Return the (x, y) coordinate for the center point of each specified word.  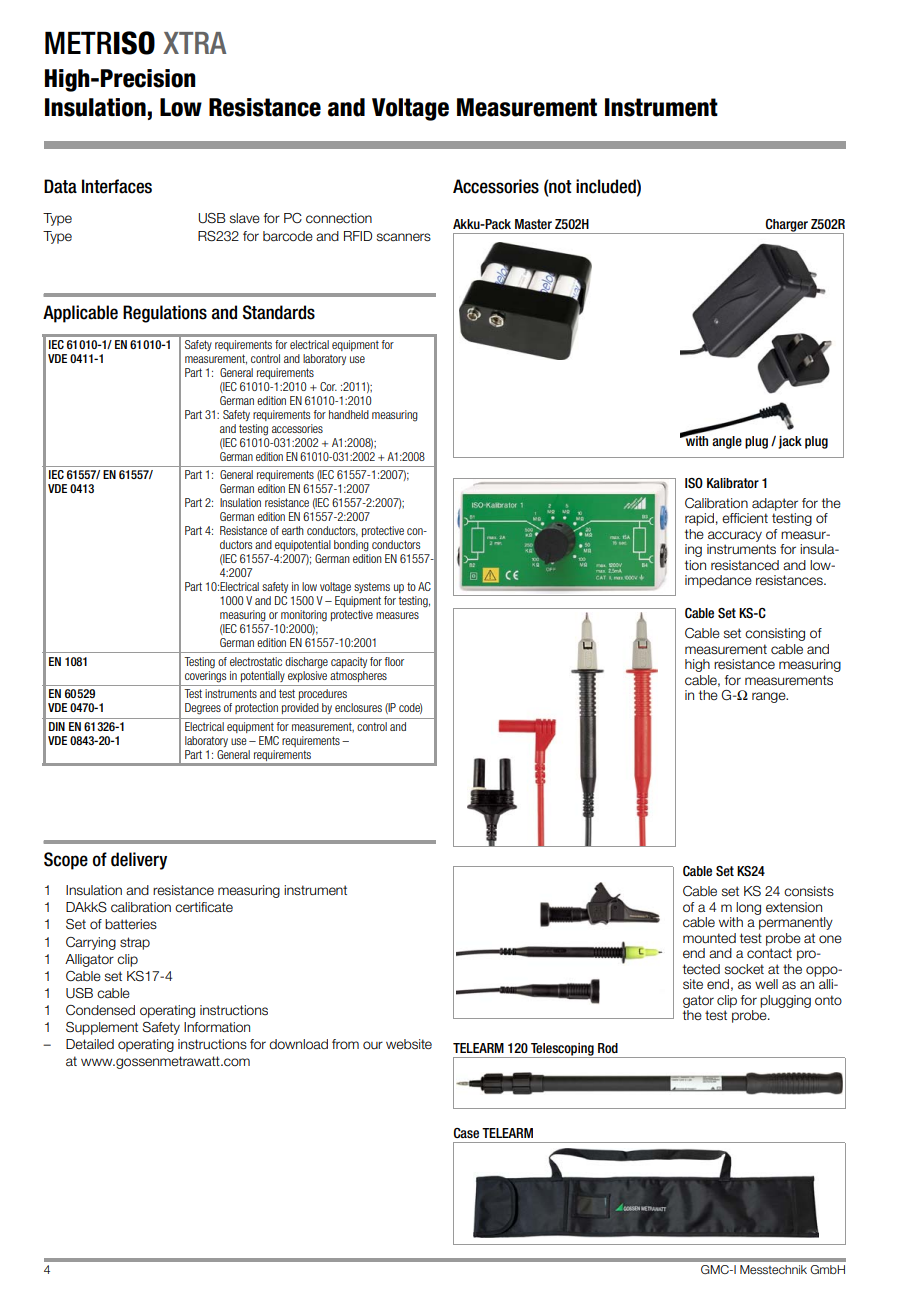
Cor (328, 386)
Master (533, 224)
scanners (404, 237)
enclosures (358, 707)
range (770, 697)
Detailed (90, 1044)
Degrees (203, 709)
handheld (349, 414)
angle (727, 442)
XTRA (195, 43)
